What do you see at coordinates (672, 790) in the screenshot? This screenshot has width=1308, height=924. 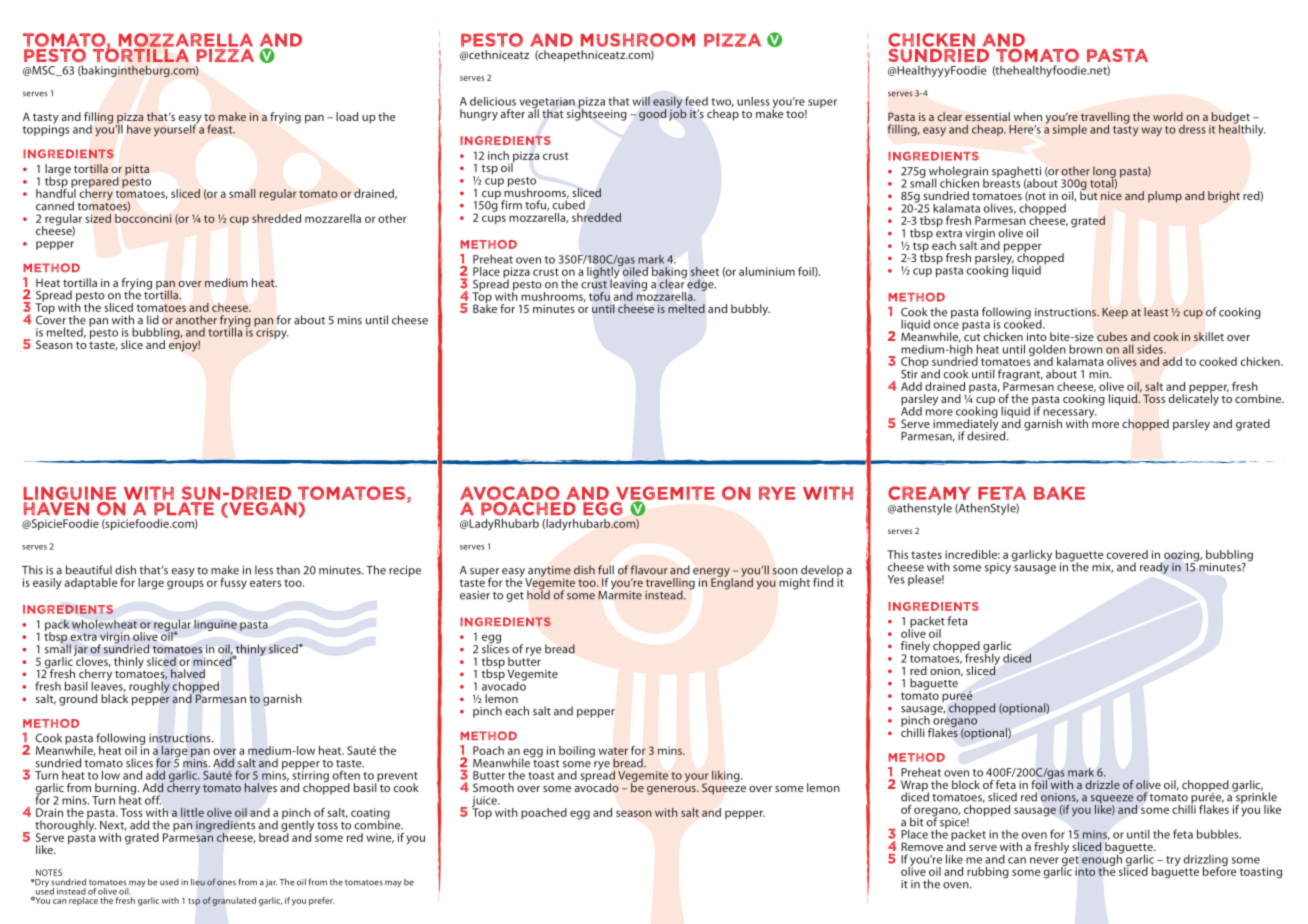 I see `generous` at bounding box center [672, 790].
